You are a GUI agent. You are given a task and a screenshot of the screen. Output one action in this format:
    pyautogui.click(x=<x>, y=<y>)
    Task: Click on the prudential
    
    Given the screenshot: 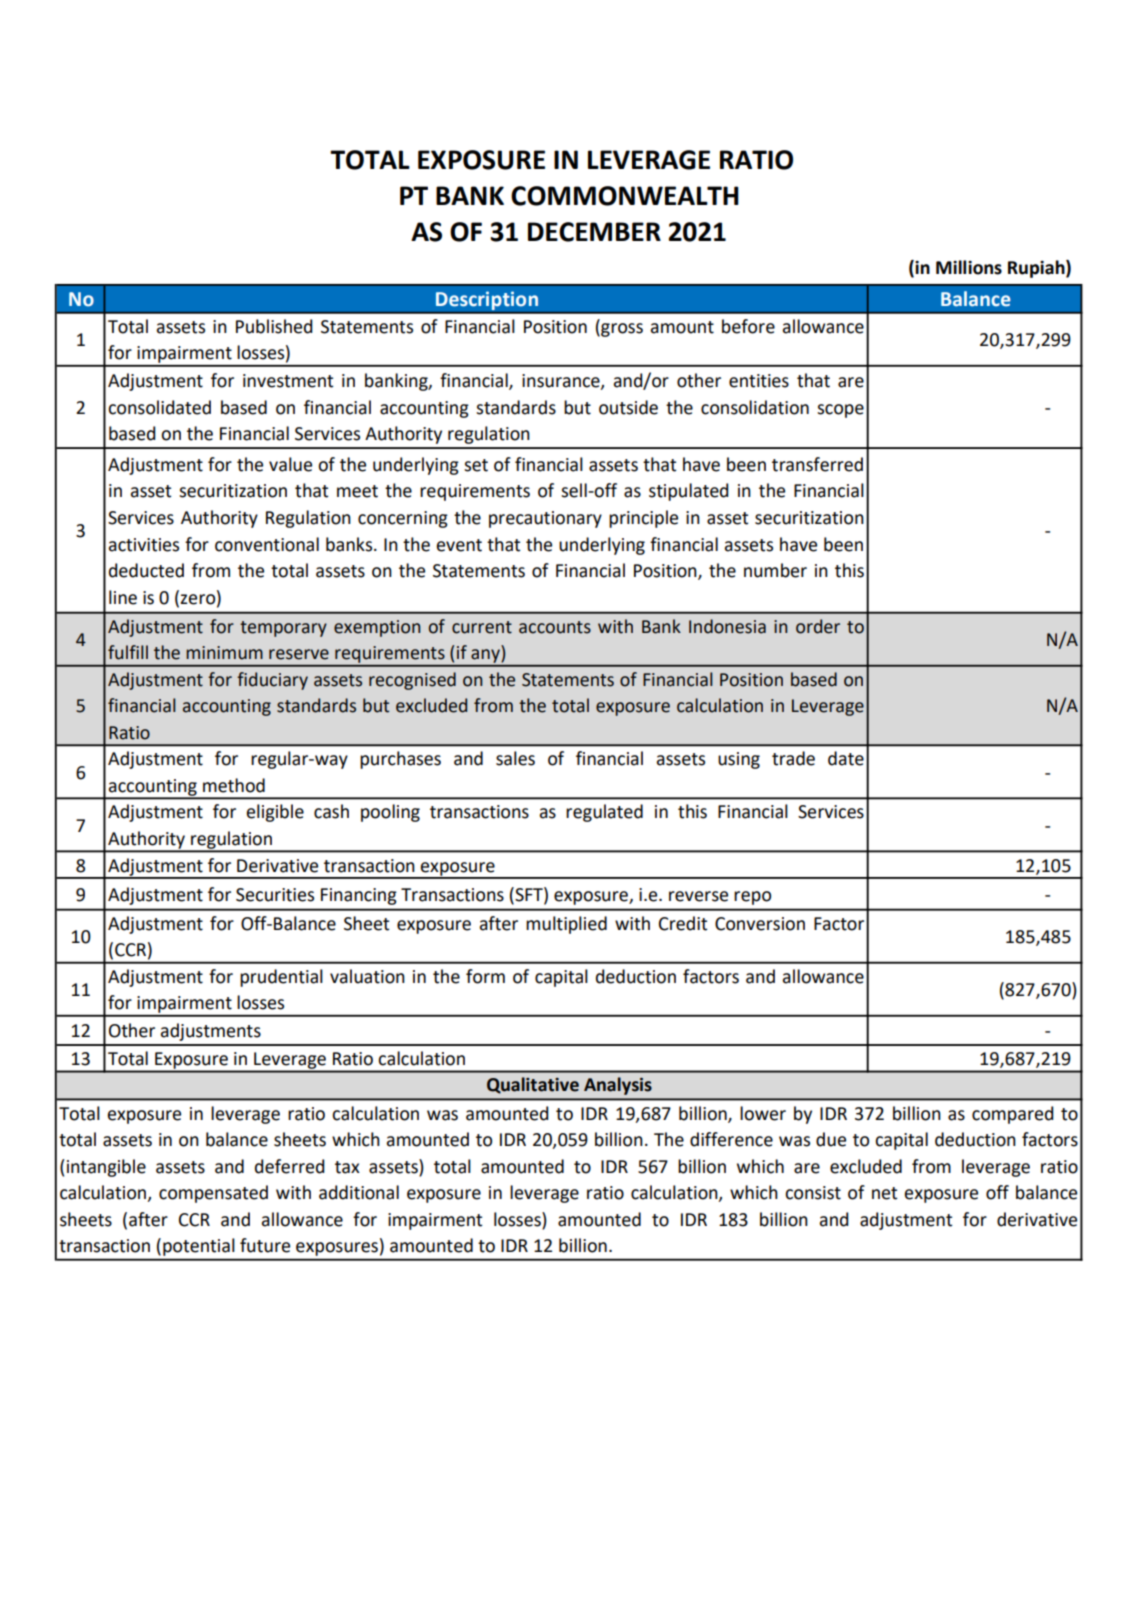 What is the action you would take?
    pyautogui.click(x=281, y=978)
